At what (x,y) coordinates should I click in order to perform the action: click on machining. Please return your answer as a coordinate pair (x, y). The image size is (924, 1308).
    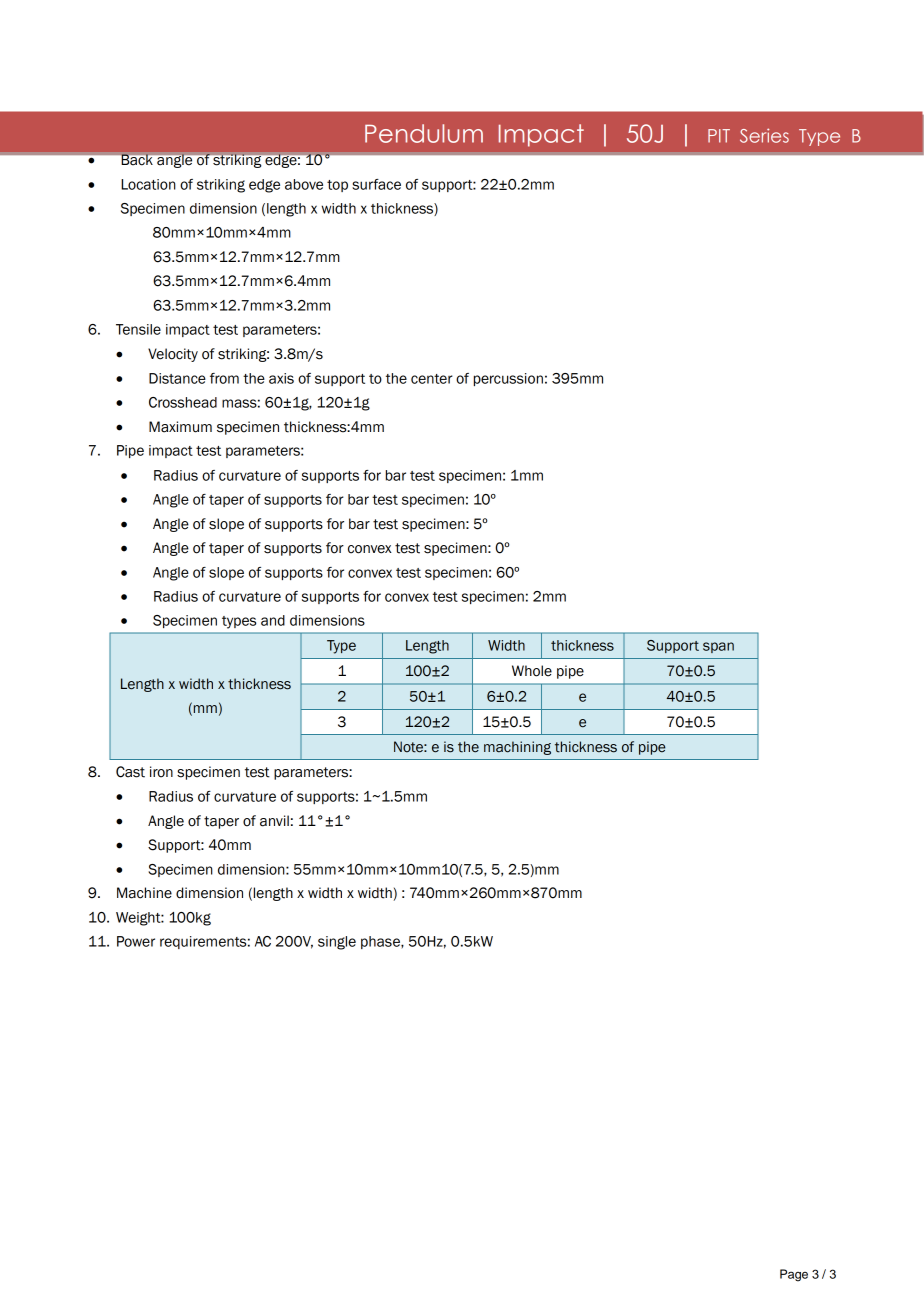
    Looking at the image, I should click on (517, 748).
